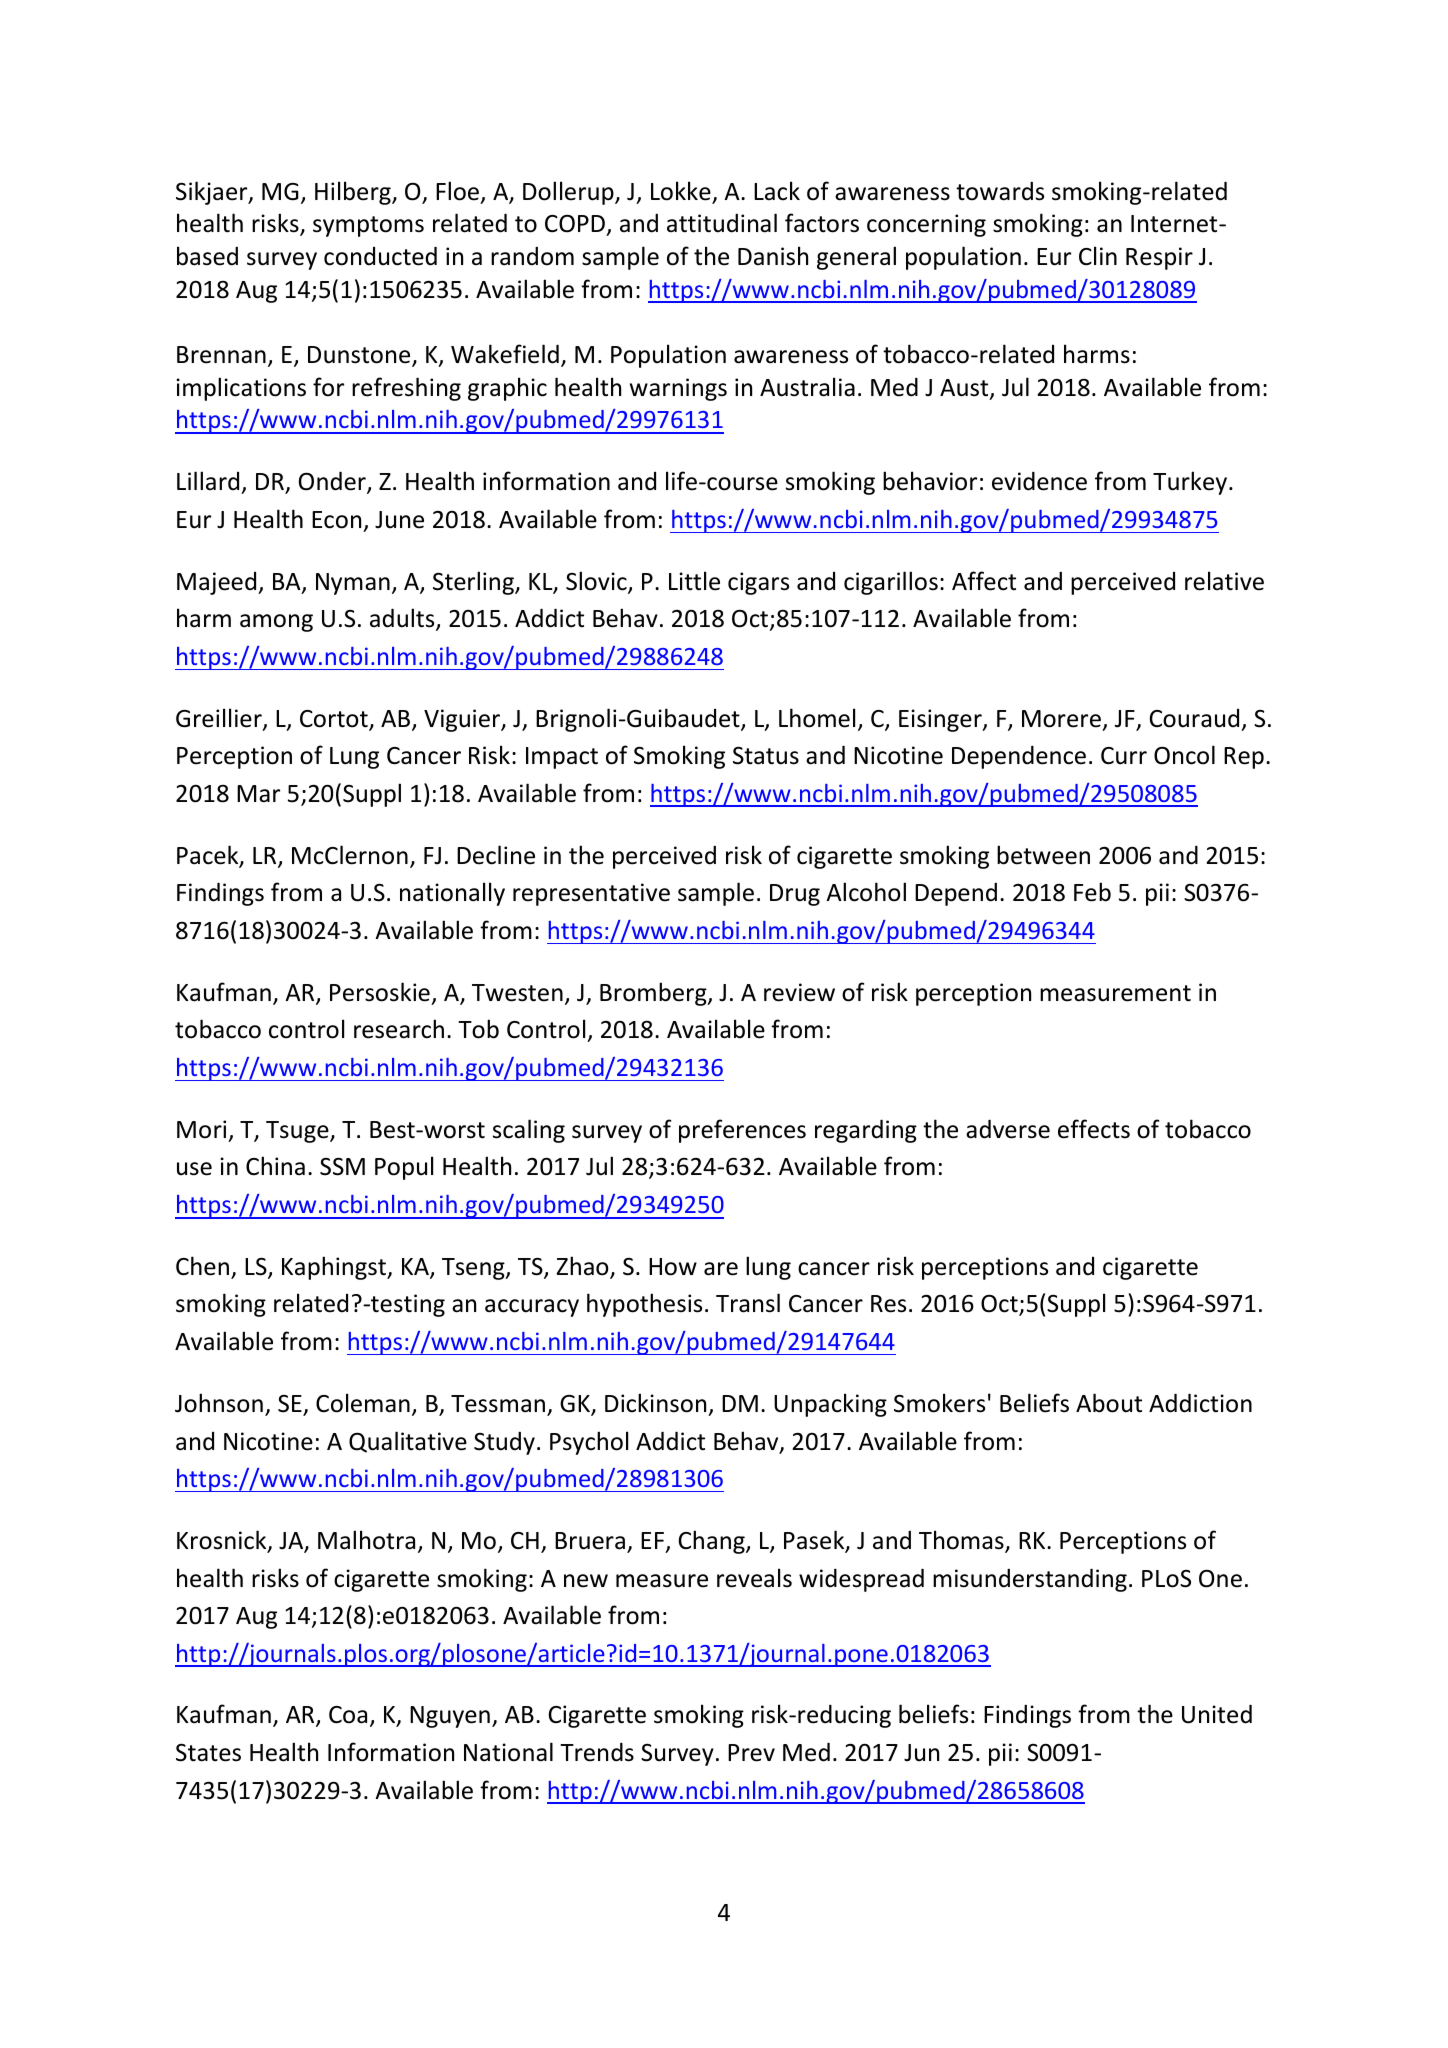 The image size is (1448, 2048). Describe the element at coordinates (348, 1715) in the image. I see `Coa` at that location.
